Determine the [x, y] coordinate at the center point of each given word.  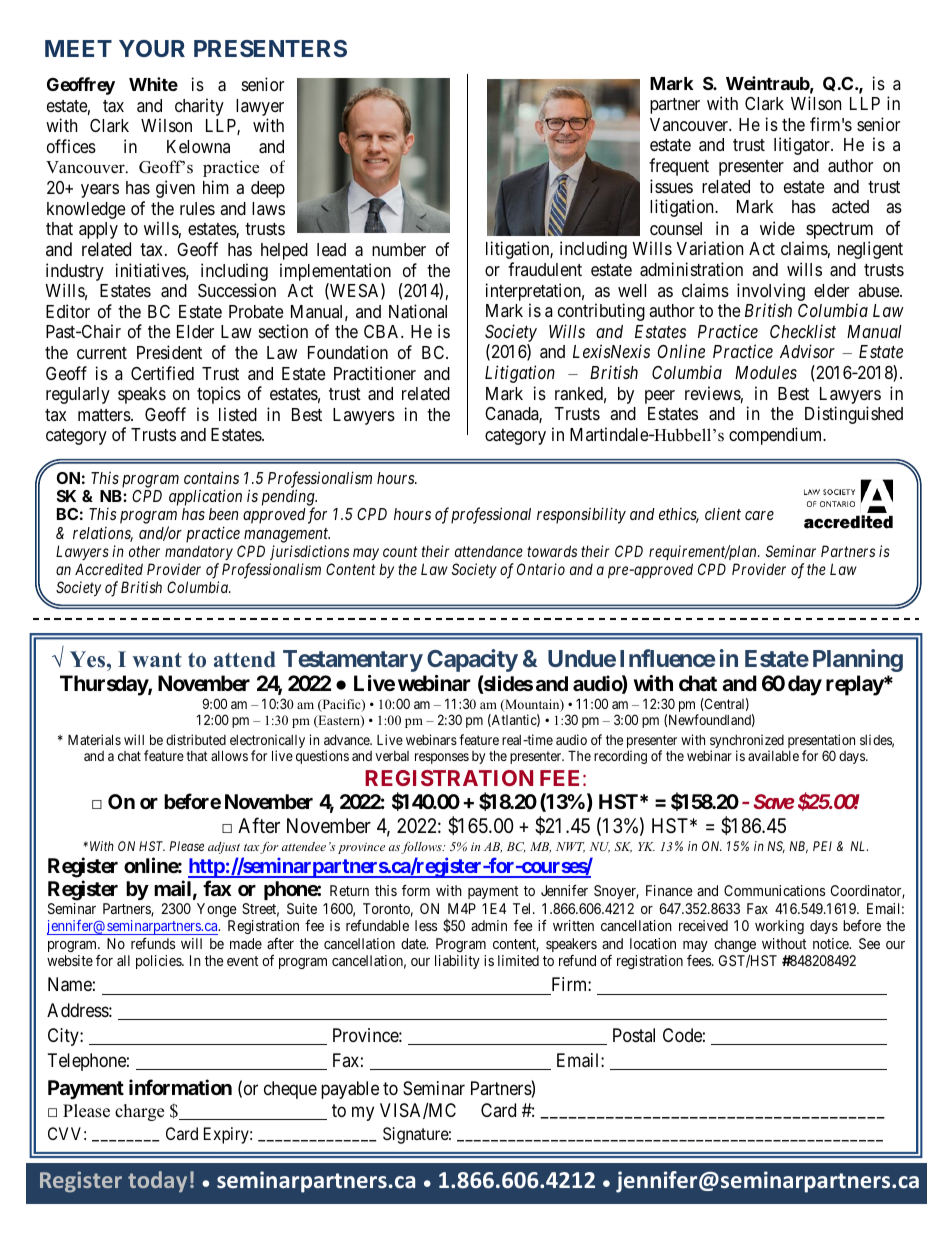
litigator [803, 146]
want [157, 659]
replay [855, 685]
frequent [679, 167]
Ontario [541, 569]
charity [199, 107]
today [157, 1182]
